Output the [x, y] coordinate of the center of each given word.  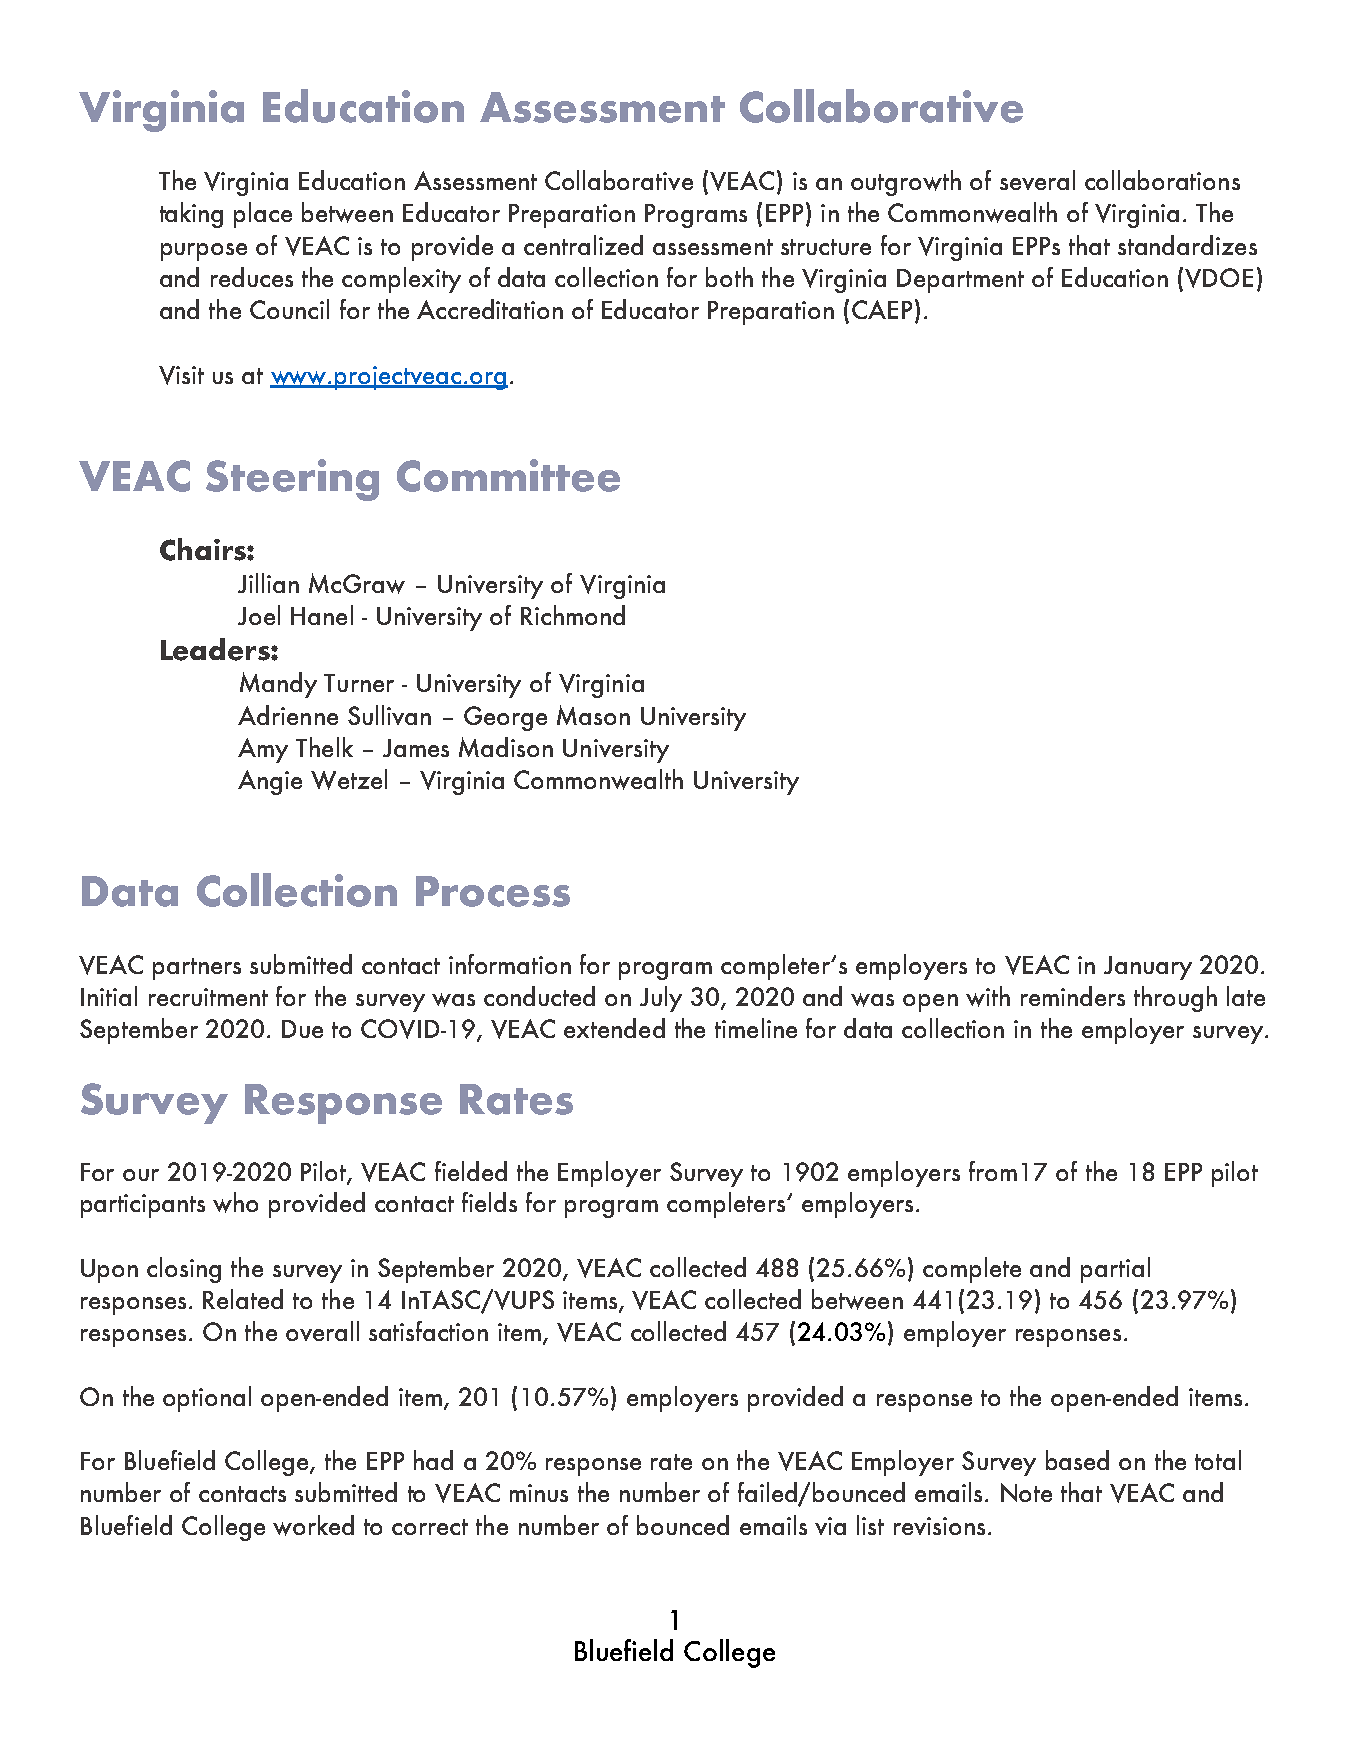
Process [493, 891]
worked [313, 1525]
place [263, 215]
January [1148, 968]
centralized [583, 245]
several [1037, 180]
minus [539, 1493]
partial [1115, 1270]
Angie [270, 782]
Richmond [573, 615]
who [235, 1202]
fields [489, 1202]
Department [960, 281]
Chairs [204, 549]
